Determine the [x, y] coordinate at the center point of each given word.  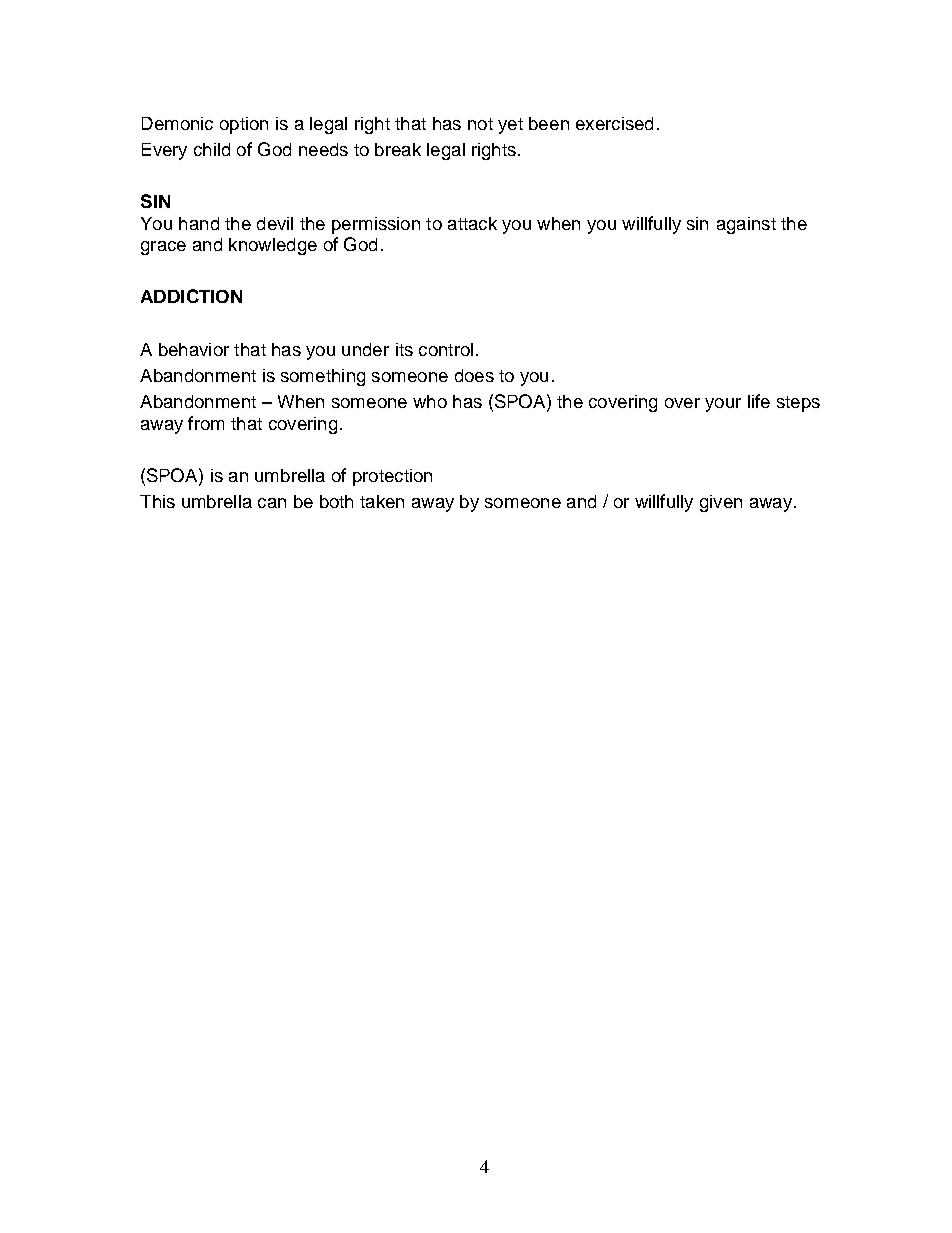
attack [472, 223]
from [206, 423]
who [430, 401]
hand [199, 223]
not [480, 124]
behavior [194, 349]
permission [376, 225]
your [723, 405]
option [244, 125]
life [759, 401]
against [746, 225]
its [404, 349]
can [272, 503]
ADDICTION [191, 296]
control [446, 349]
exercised [614, 123]
